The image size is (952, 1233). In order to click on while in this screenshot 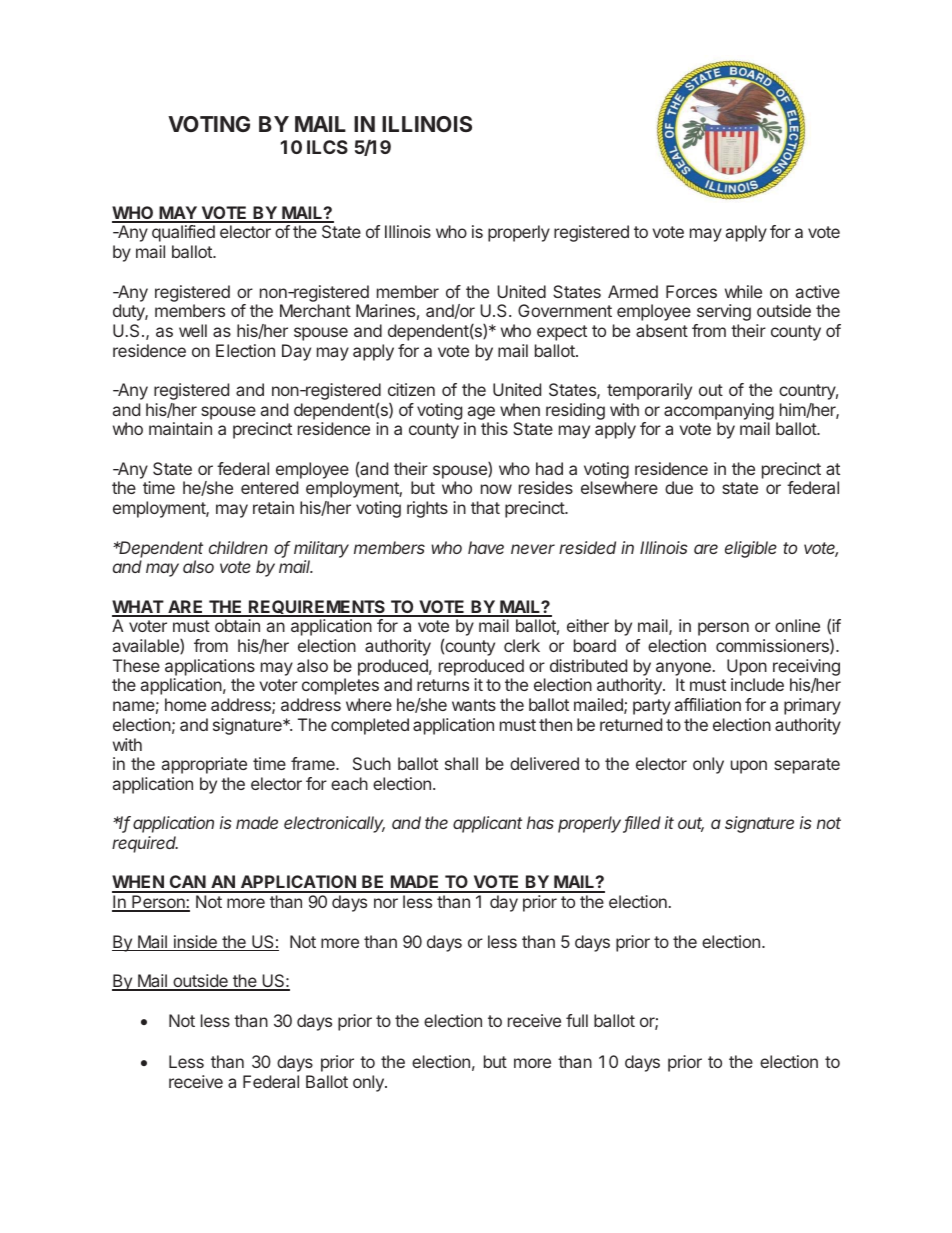, I will do `click(743, 291)`.
